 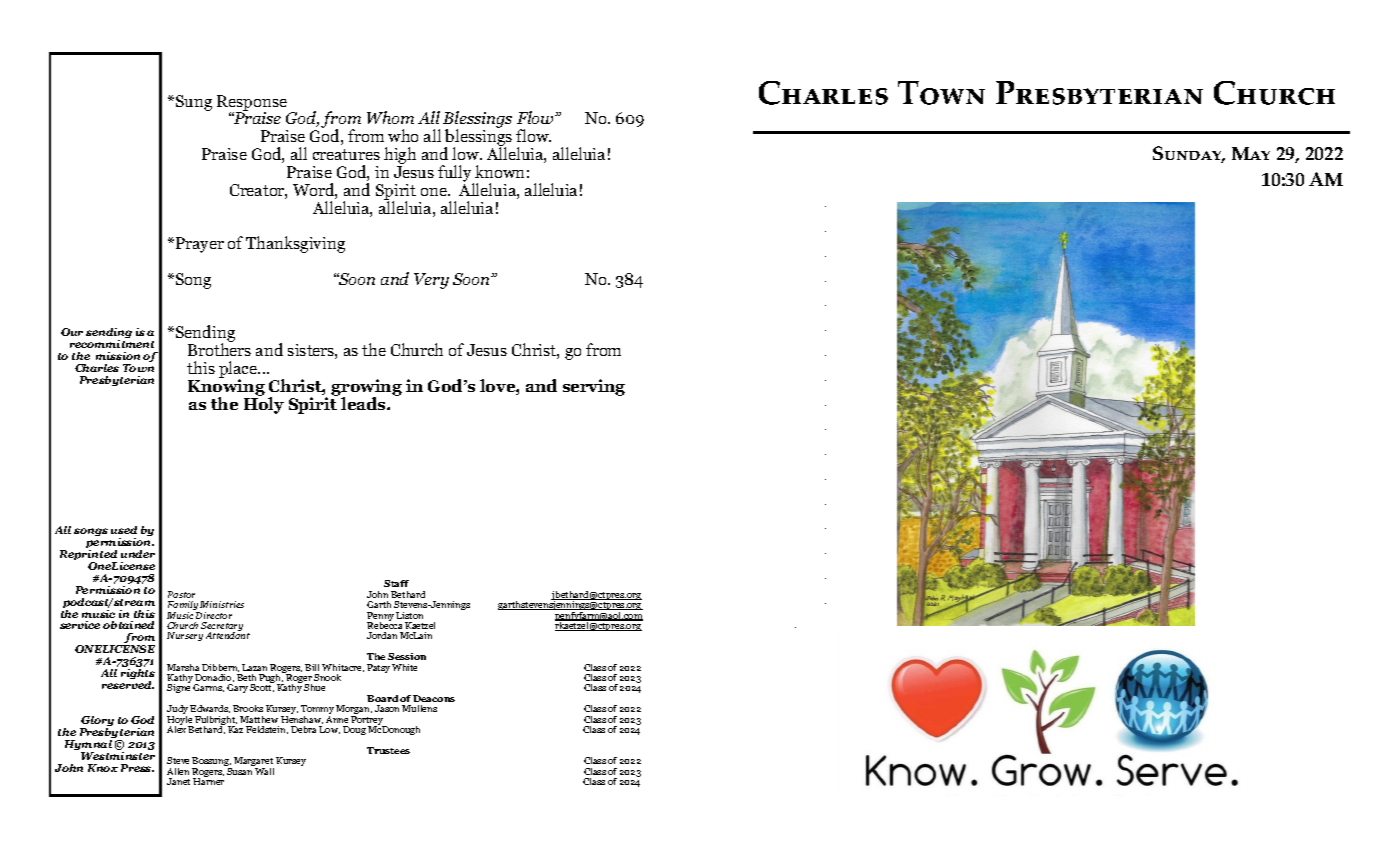 I want to click on Trustees, so click(x=388, y=750).
